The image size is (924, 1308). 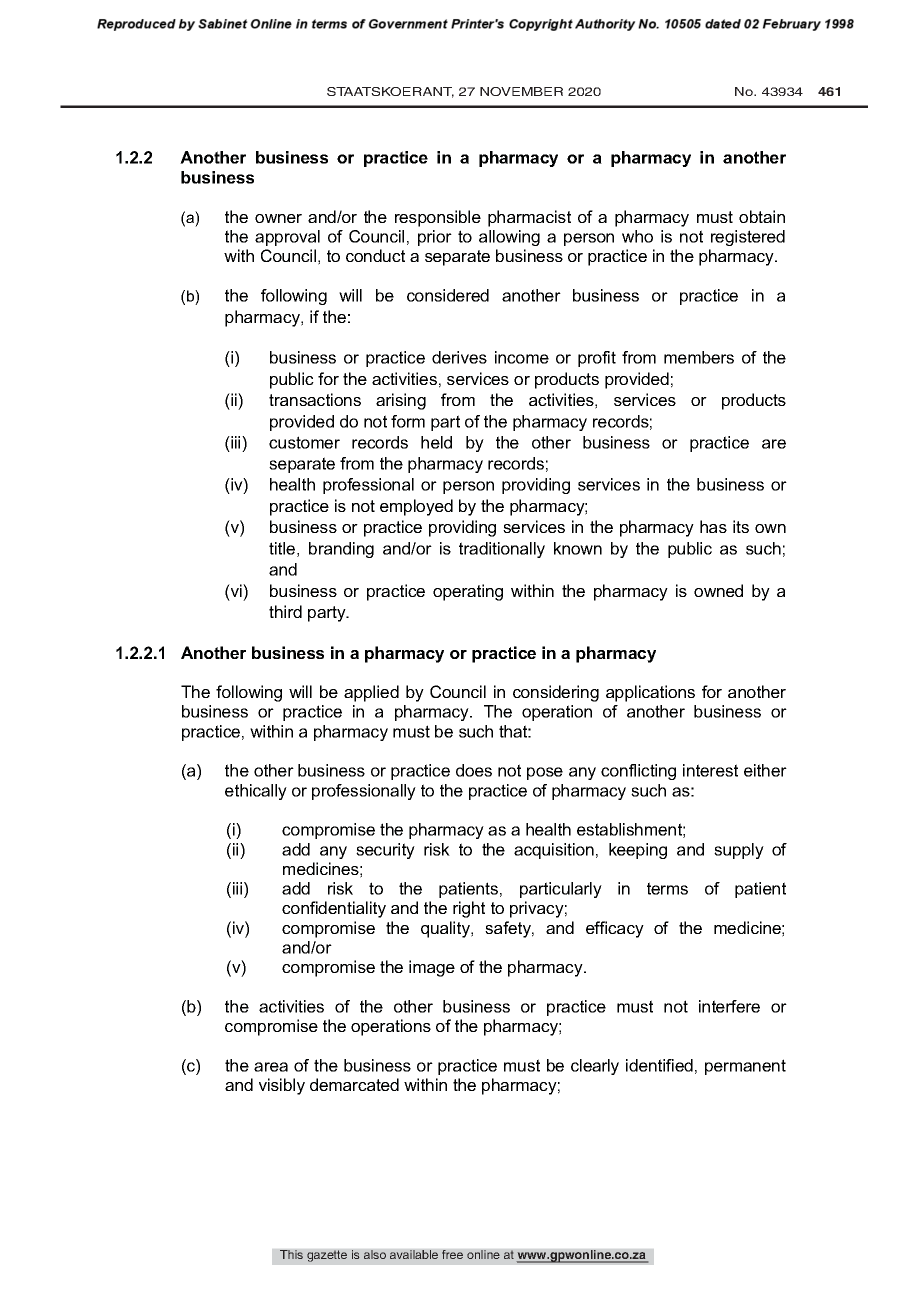 What do you see at coordinates (554, 851) in the image?
I see `acquisition` at bounding box center [554, 851].
